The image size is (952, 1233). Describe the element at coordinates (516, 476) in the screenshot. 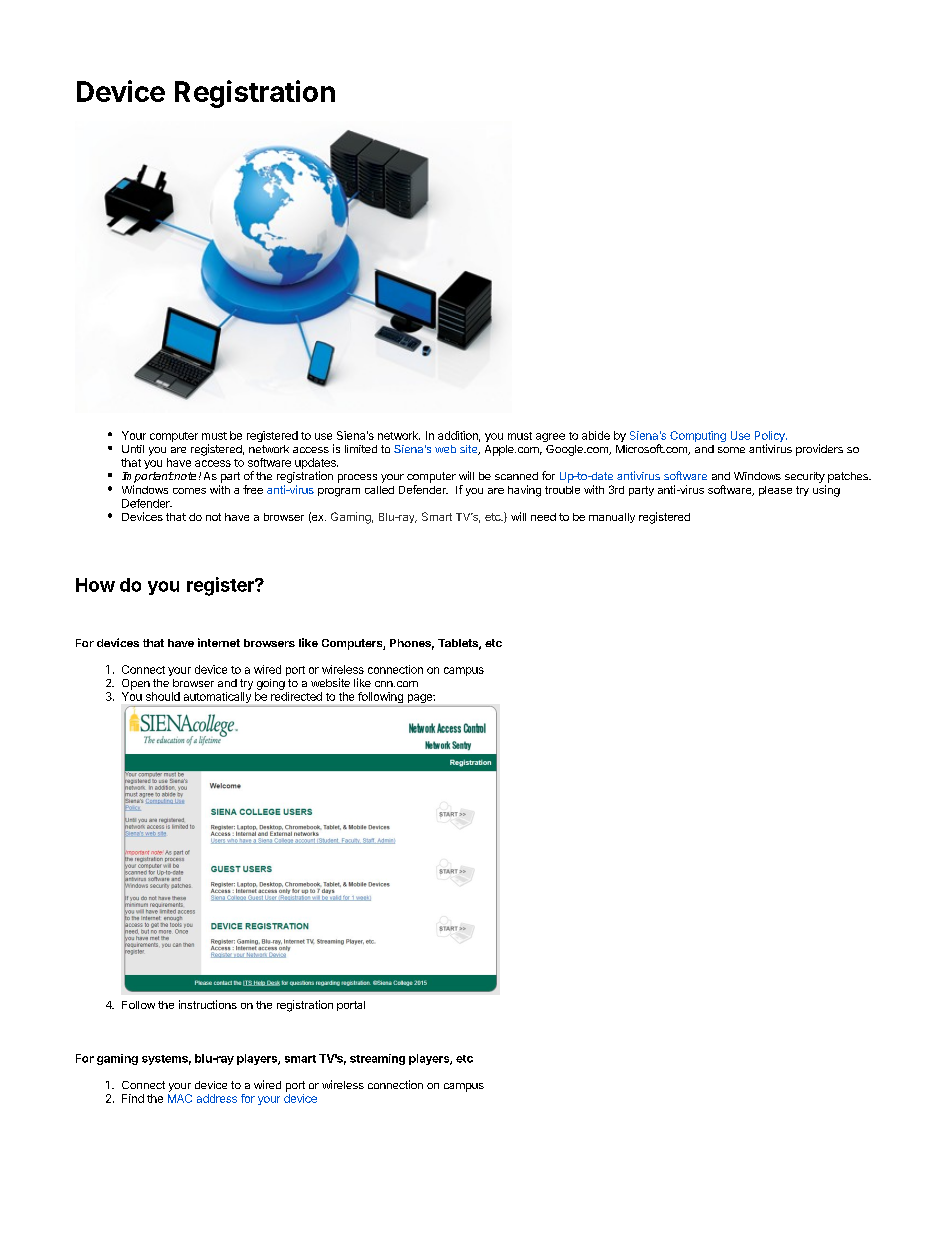

I see `scanned` at that location.
